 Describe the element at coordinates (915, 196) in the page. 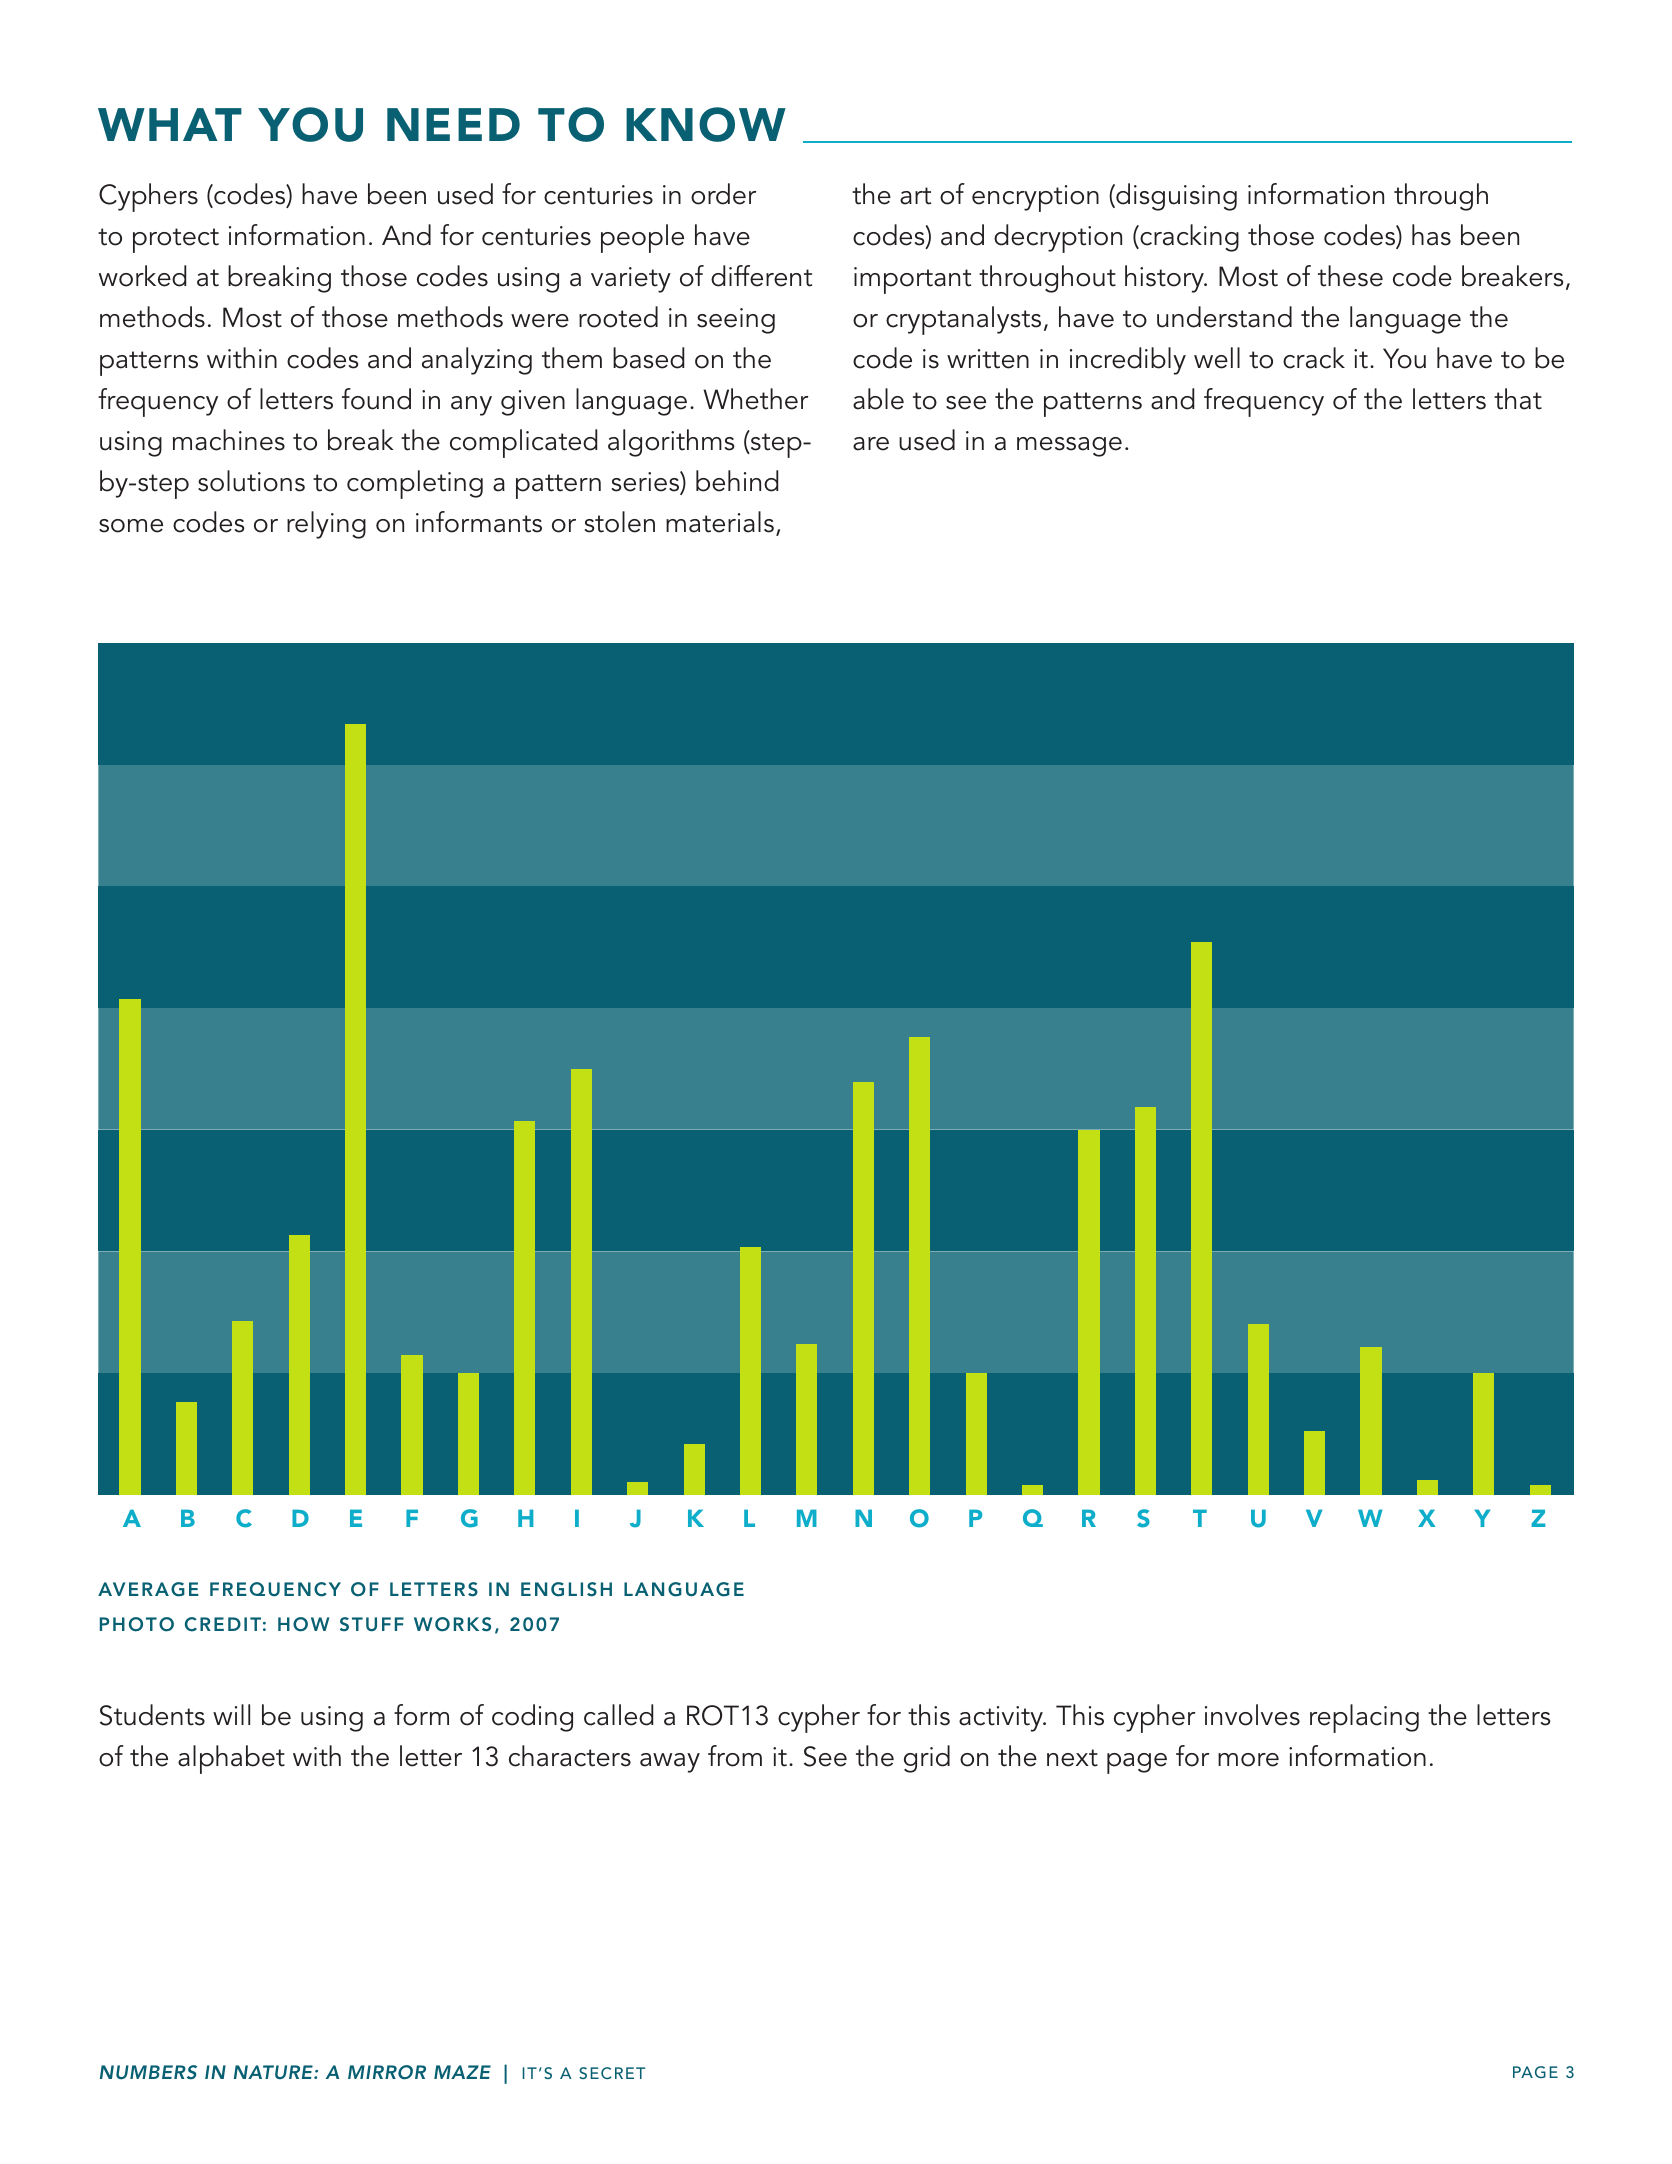

I see `art` at that location.
